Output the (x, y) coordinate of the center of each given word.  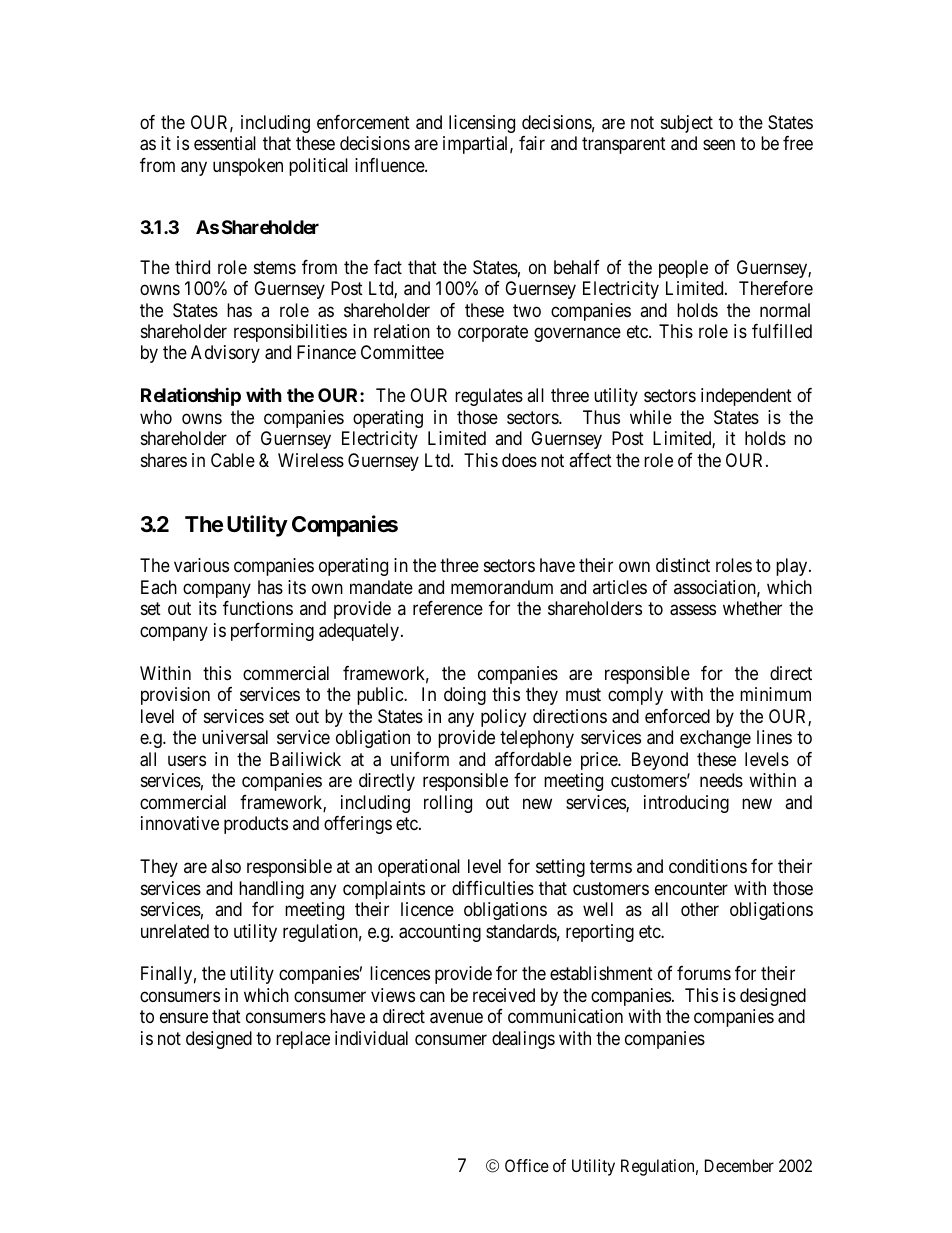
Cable (233, 460)
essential (225, 143)
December (739, 1165)
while (651, 417)
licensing (482, 124)
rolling (448, 804)
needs (721, 780)
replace (303, 1040)
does (519, 460)
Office (527, 1165)
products (256, 825)
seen (719, 145)
